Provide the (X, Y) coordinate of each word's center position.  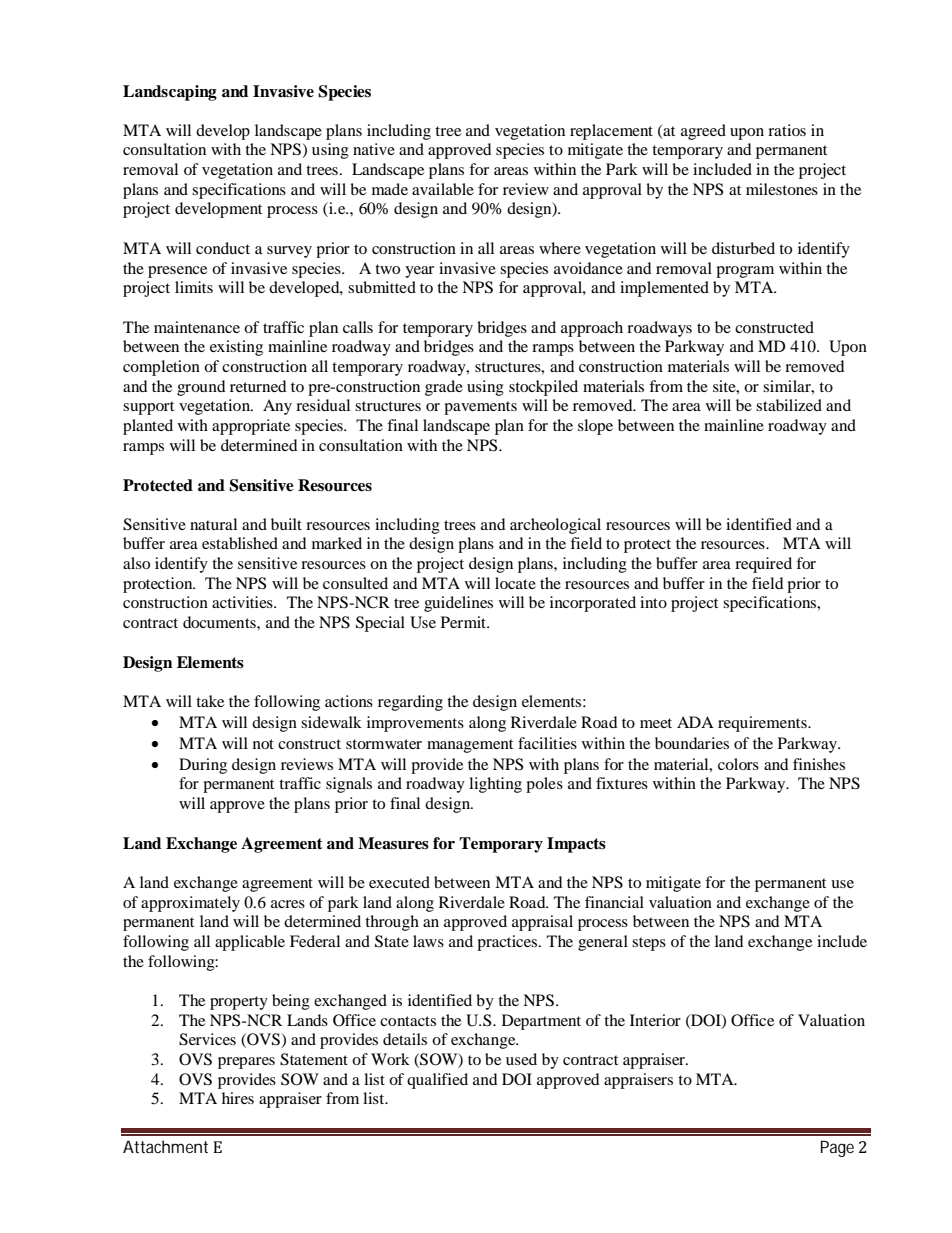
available (443, 189)
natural (213, 524)
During (203, 766)
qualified (437, 1081)
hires (238, 1098)
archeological (555, 526)
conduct (223, 248)
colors (738, 764)
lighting (495, 785)
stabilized (789, 405)
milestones (782, 189)
